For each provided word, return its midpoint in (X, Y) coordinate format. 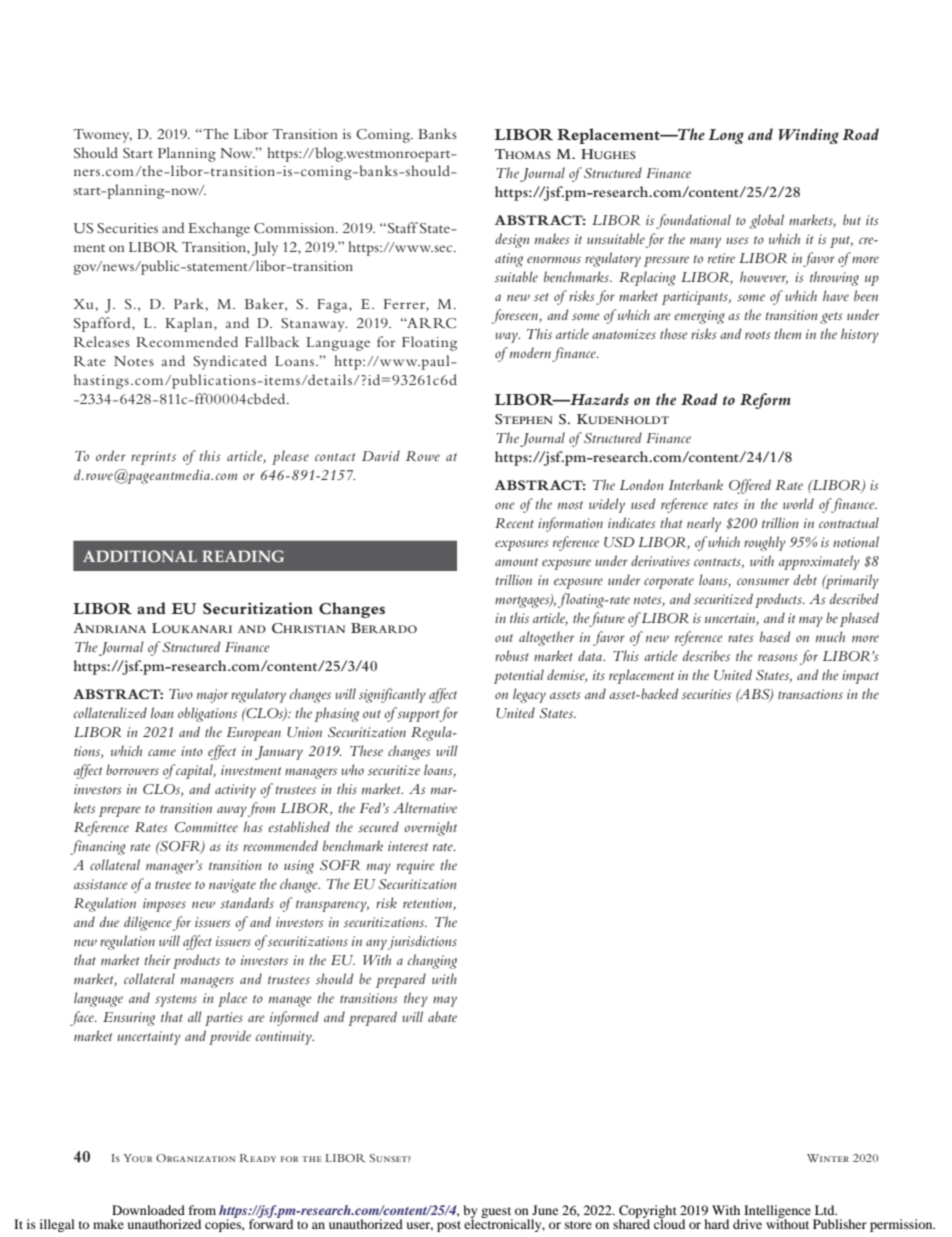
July (265, 248)
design (512, 240)
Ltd (826, 1210)
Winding (808, 136)
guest (497, 1213)
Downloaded (148, 1210)
